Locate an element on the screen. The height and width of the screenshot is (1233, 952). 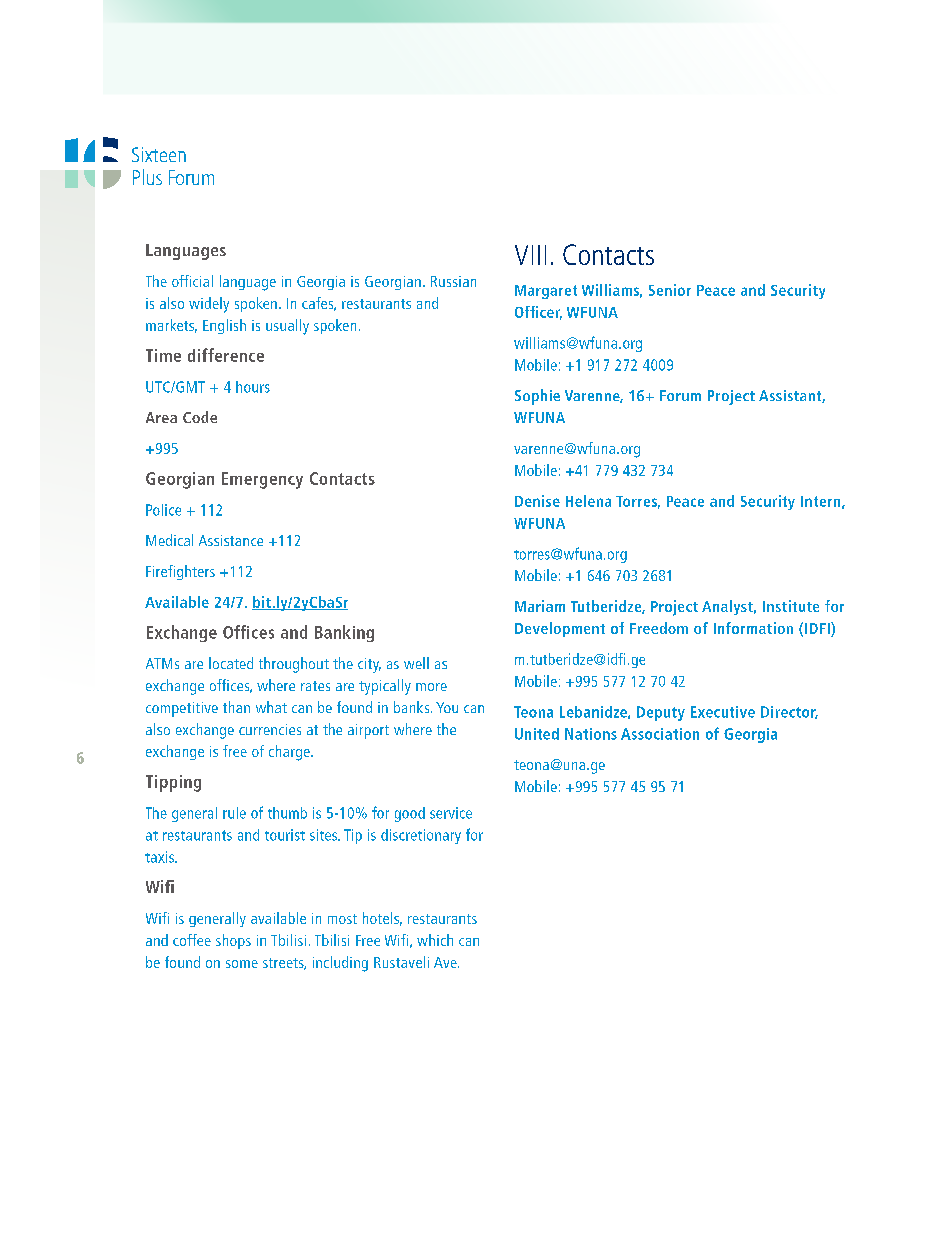
discretionary is located at coordinates (421, 836).
